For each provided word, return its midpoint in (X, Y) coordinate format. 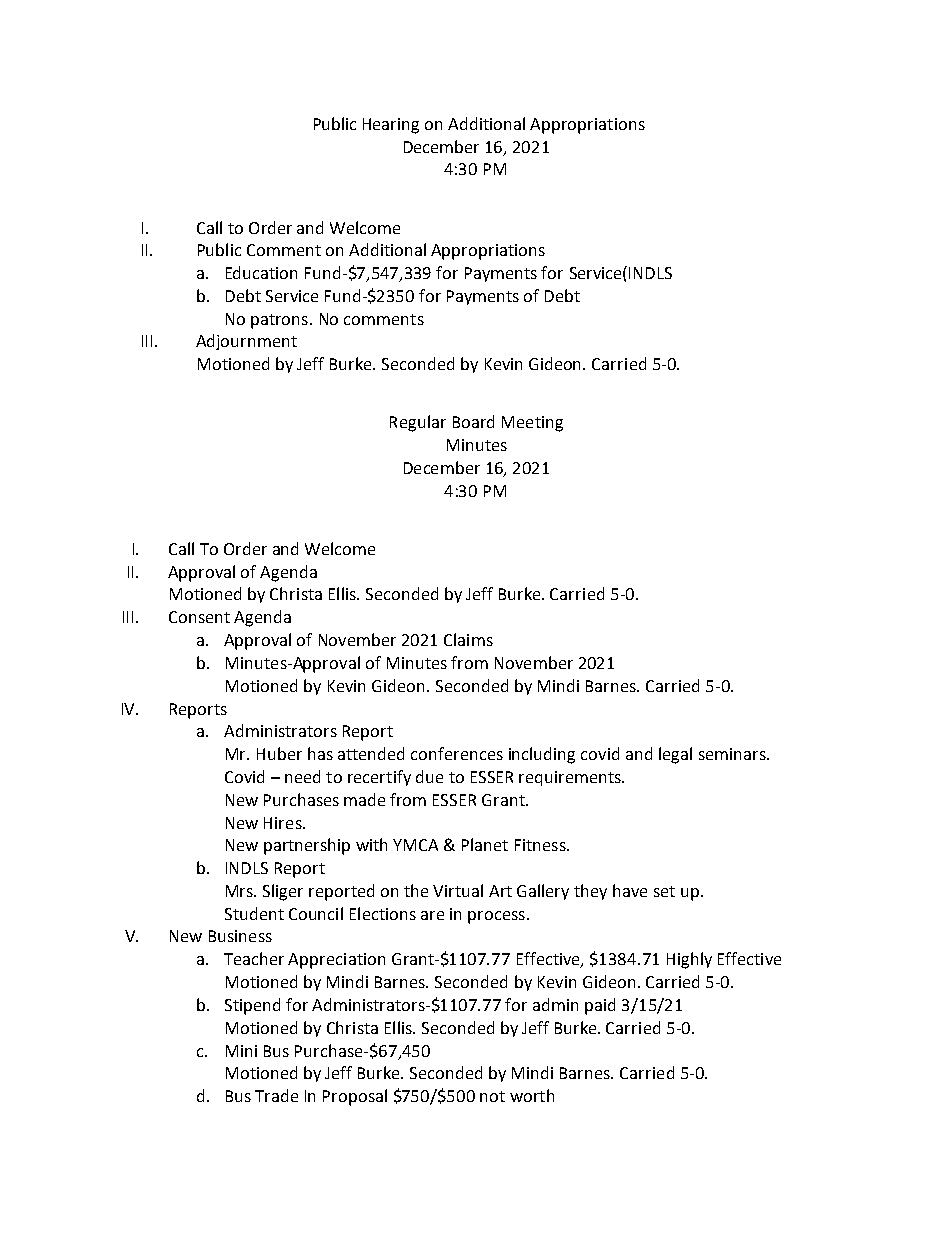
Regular (418, 423)
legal (675, 755)
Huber (279, 753)
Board (473, 421)
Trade (276, 1095)
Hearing (391, 126)
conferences (457, 753)
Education (261, 272)
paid (600, 1006)
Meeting (532, 424)
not (492, 1096)
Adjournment (246, 342)
